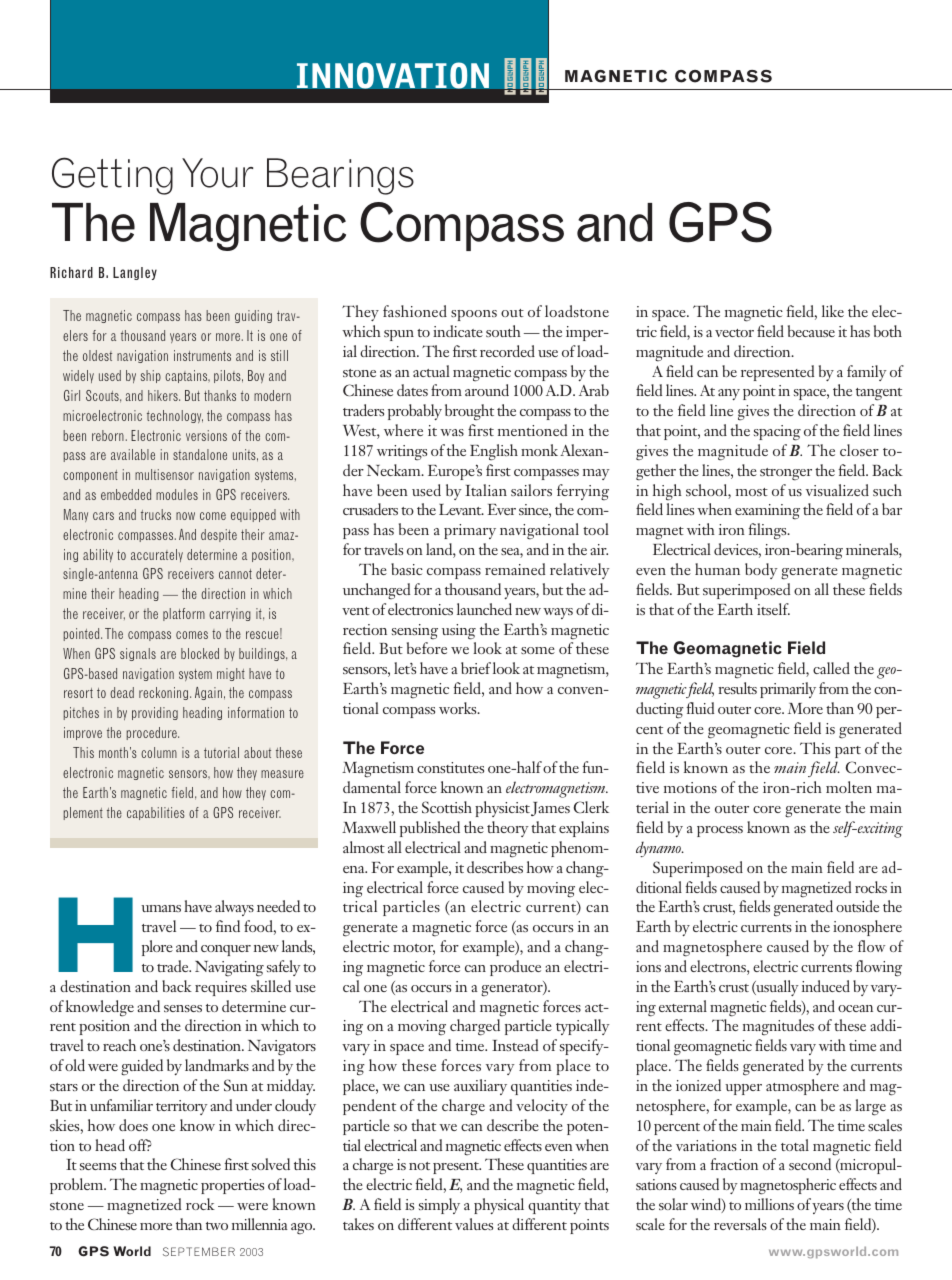 This screenshot has height=1280, width=952. Describe the element at coordinates (515, 968) in the screenshot. I see `produce` at that location.
